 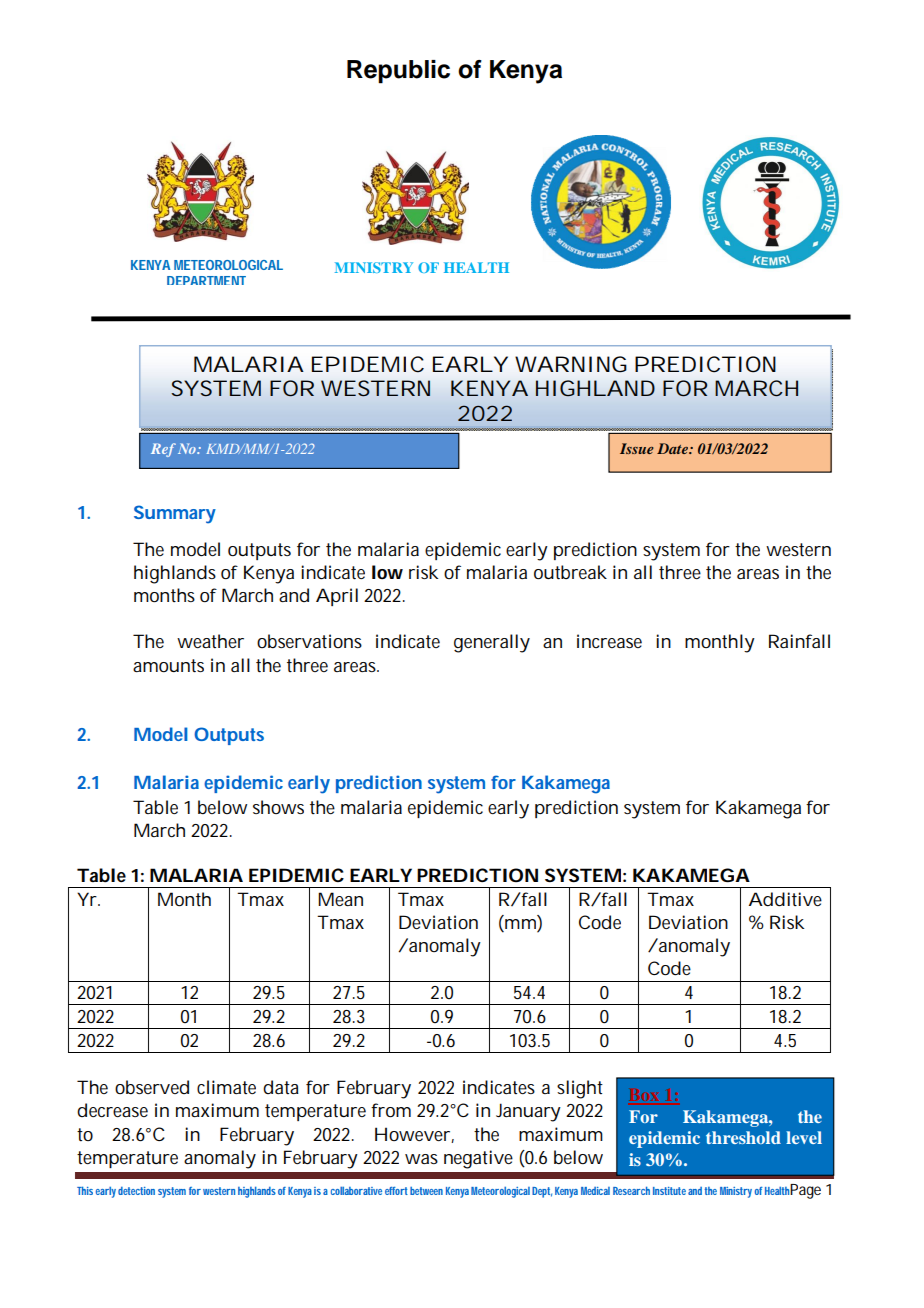 I want to click on April, so click(x=337, y=597).
